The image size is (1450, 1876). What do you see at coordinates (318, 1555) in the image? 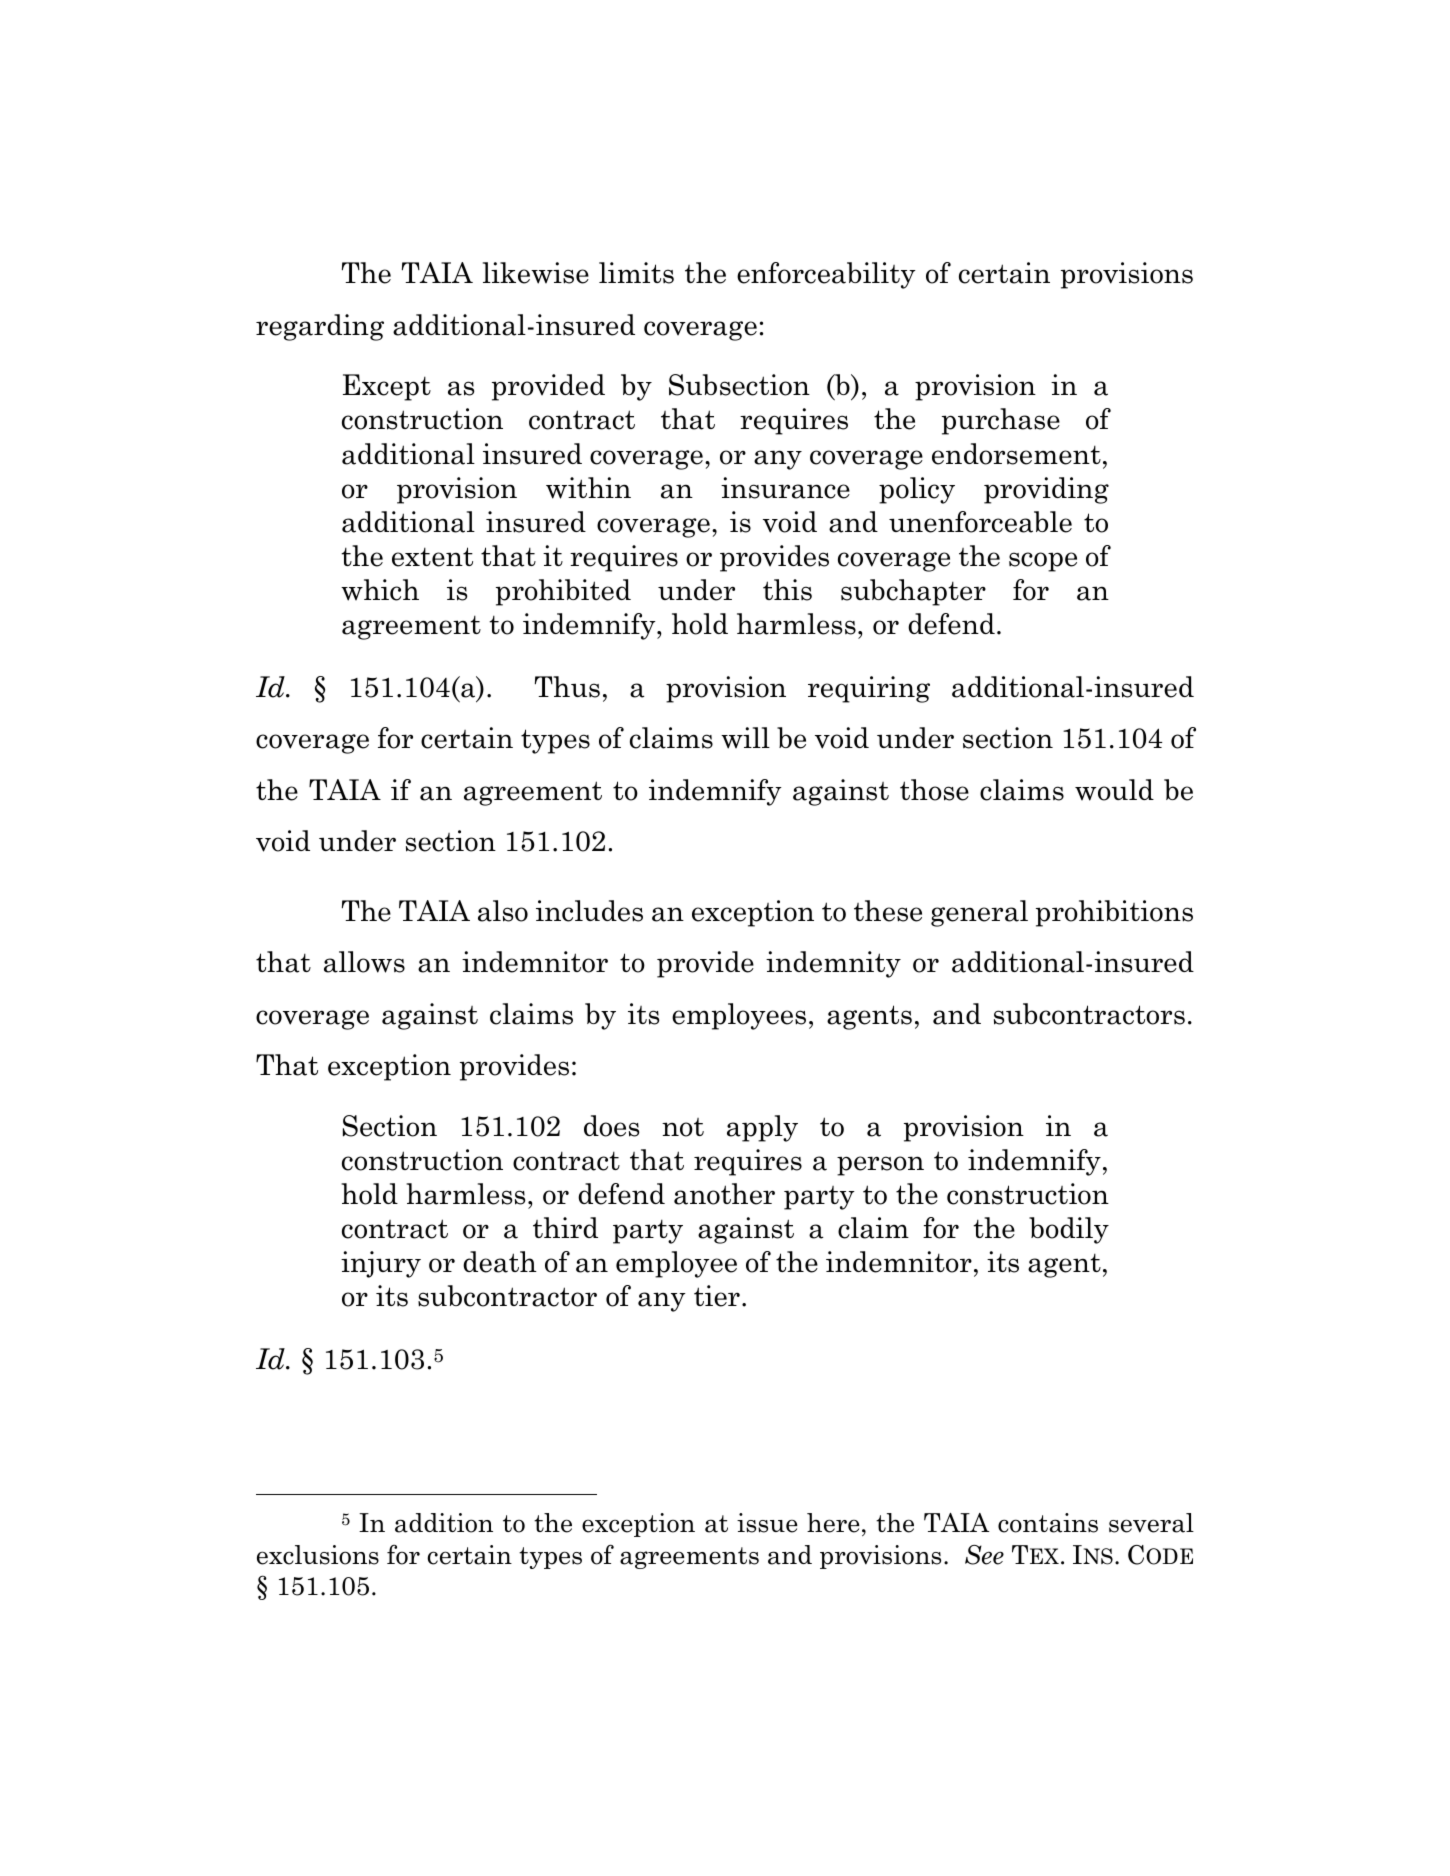
I see `exclusions` at bounding box center [318, 1555].
